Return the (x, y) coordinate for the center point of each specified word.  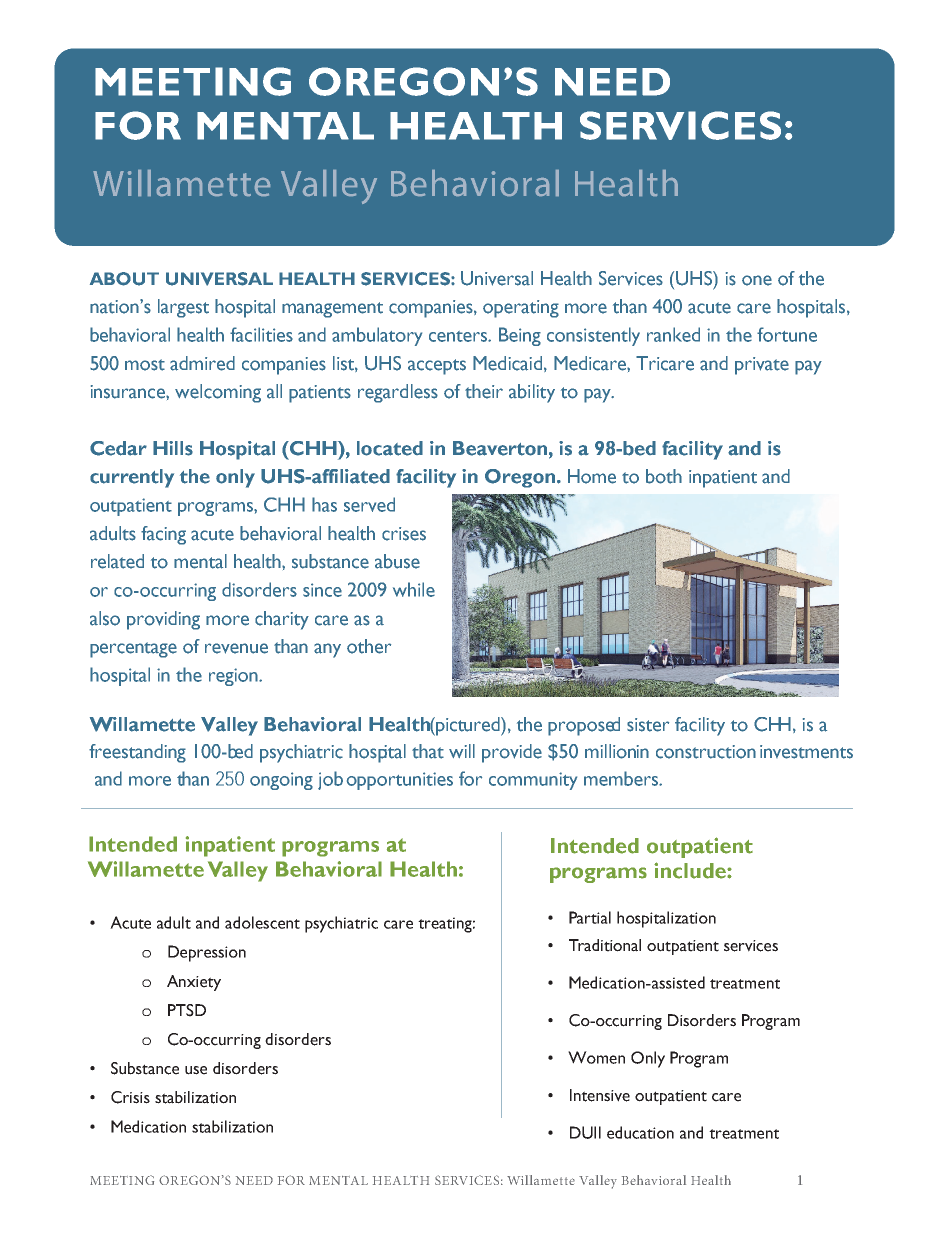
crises (404, 534)
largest (183, 308)
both (664, 476)
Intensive (600, 1095)
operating (521, 309)
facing (163, 535)
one (757, 280)
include (691, 870)
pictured (468, 726)
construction (706, 752)
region (234, 677)
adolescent (262, 922)
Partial (590, 917)
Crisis (130, 1097)
